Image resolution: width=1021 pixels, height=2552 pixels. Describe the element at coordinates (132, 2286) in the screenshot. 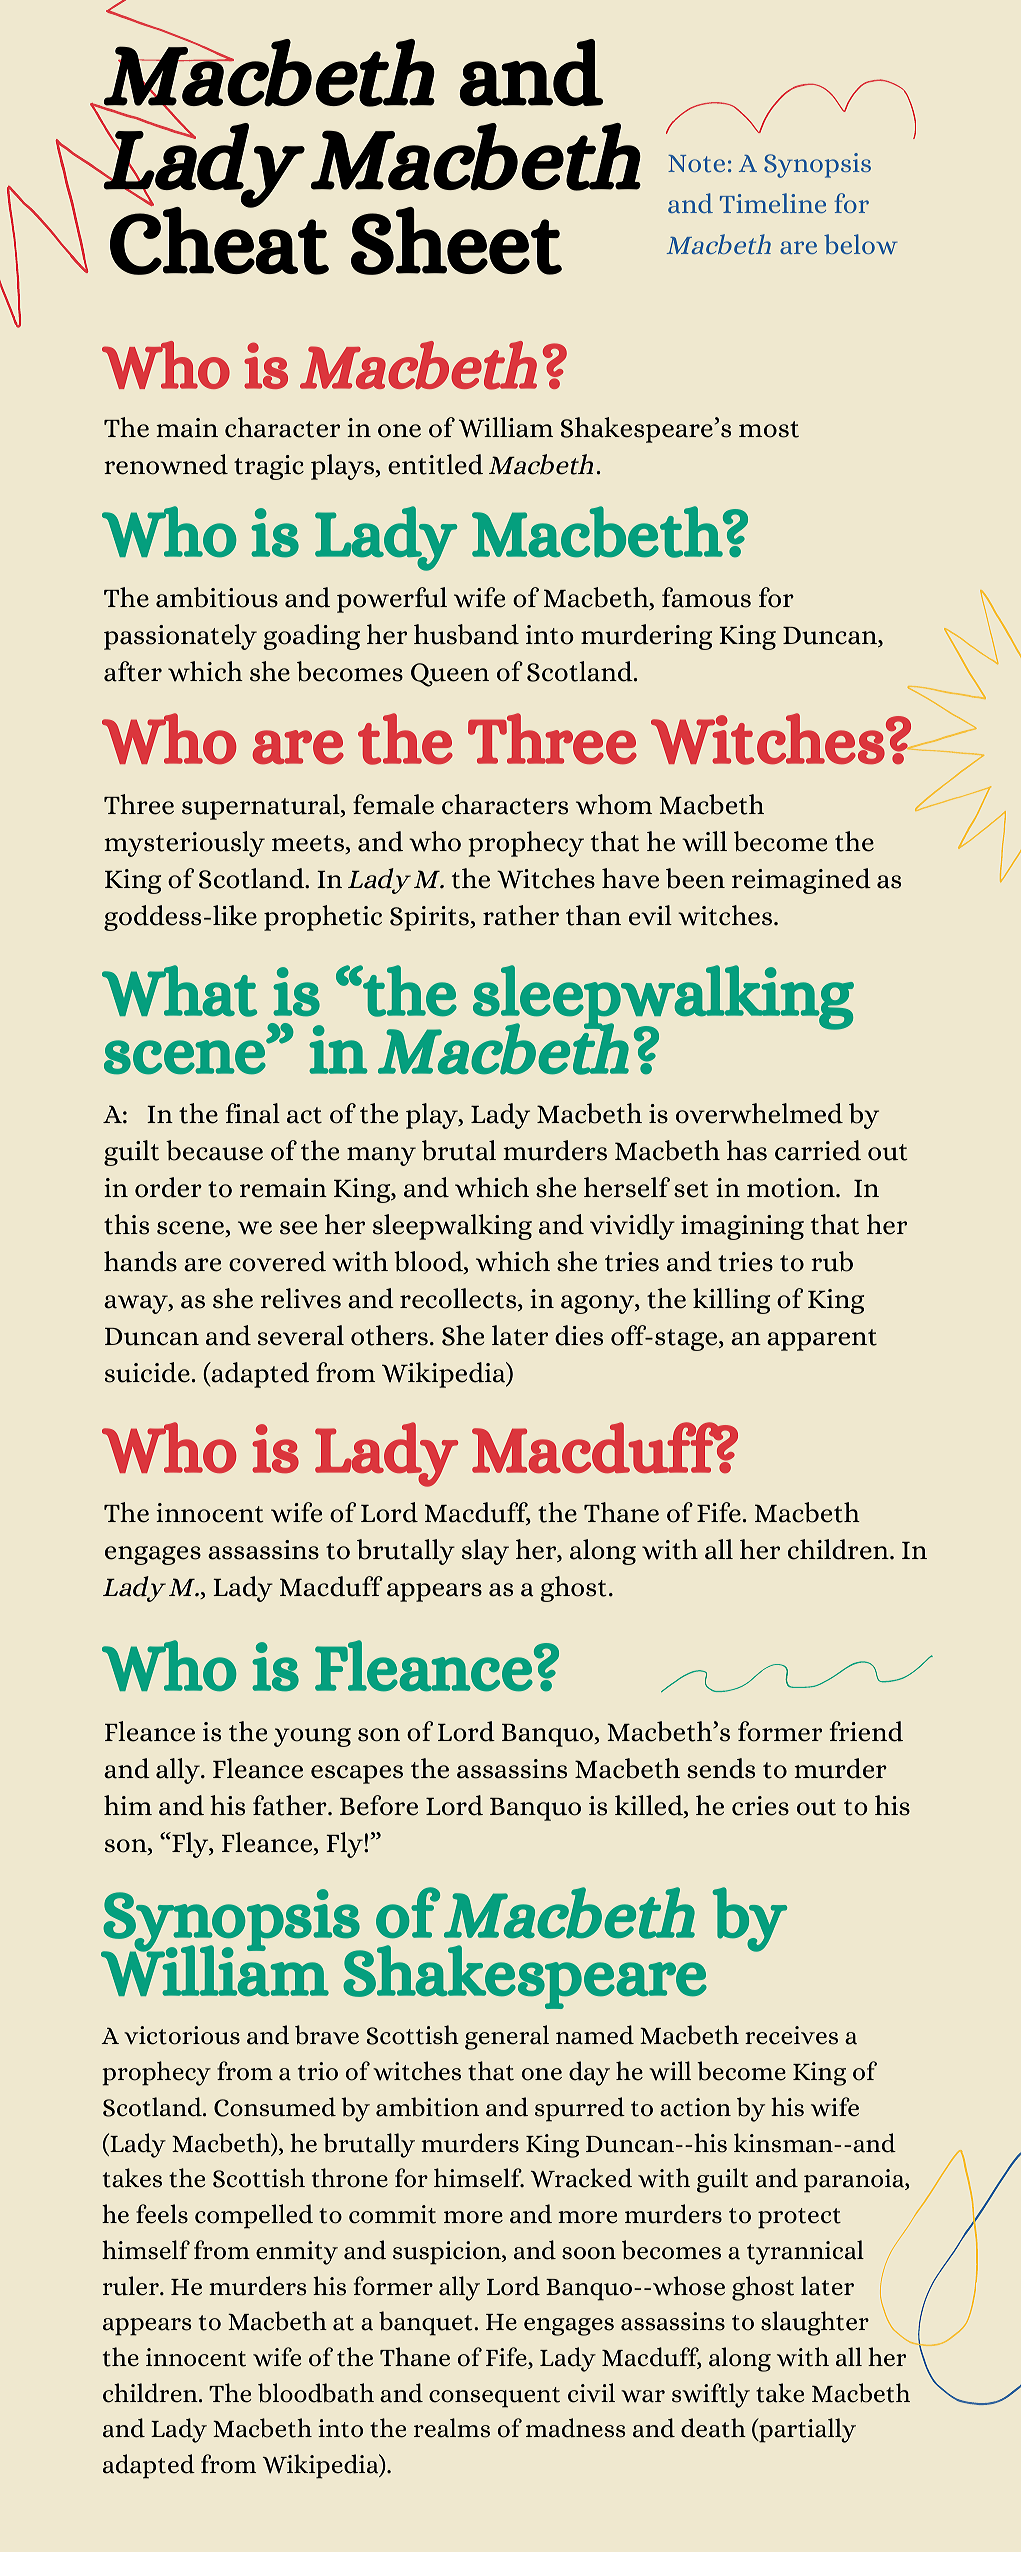

I see `ruler` at that location.
